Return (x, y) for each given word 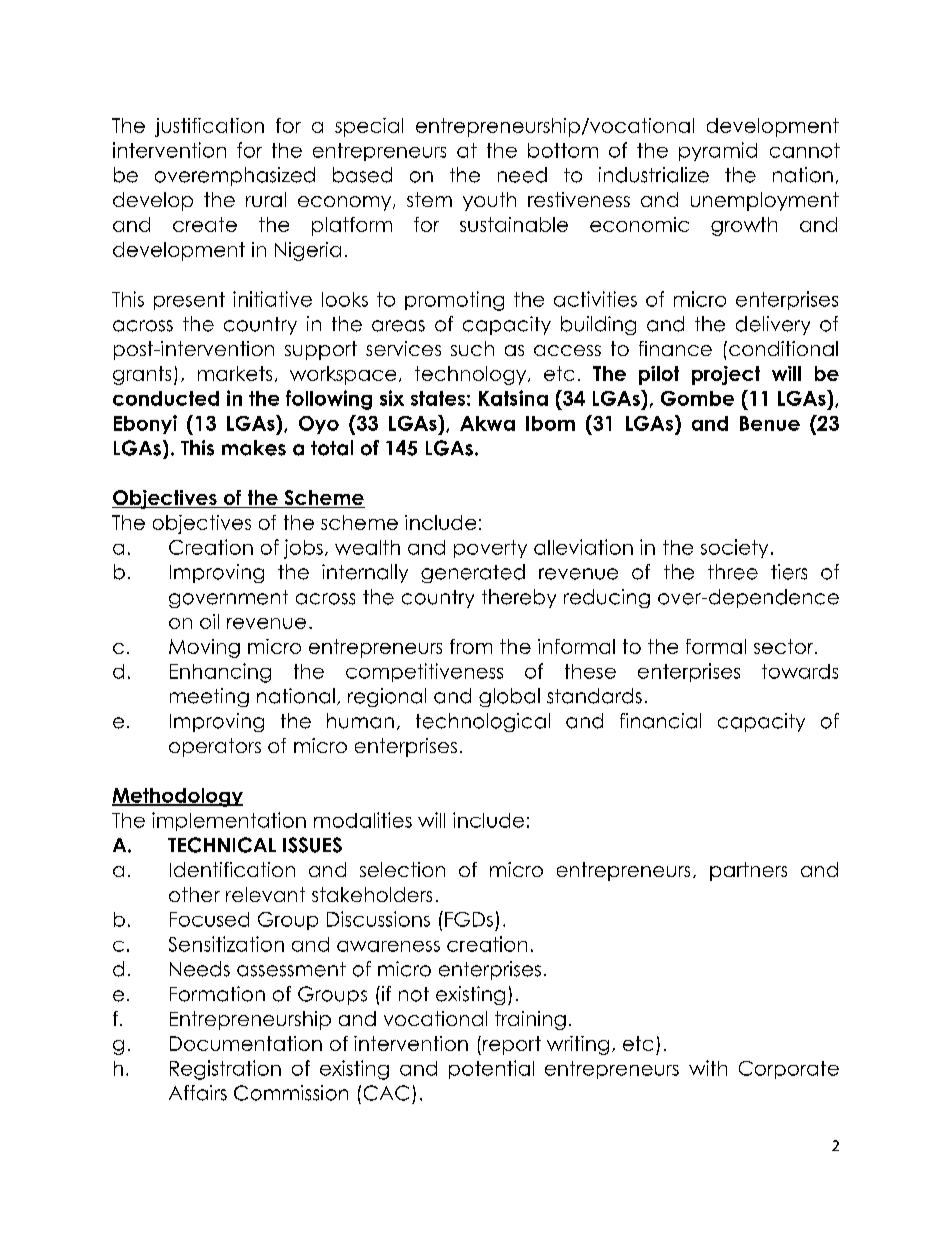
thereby (519, 598)
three (733, 572)
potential (491, 1069)
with (708, 1068)
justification (209, 127)
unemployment (765, 201)
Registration (225, 1070)
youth (489, 201)
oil (209, 621)
